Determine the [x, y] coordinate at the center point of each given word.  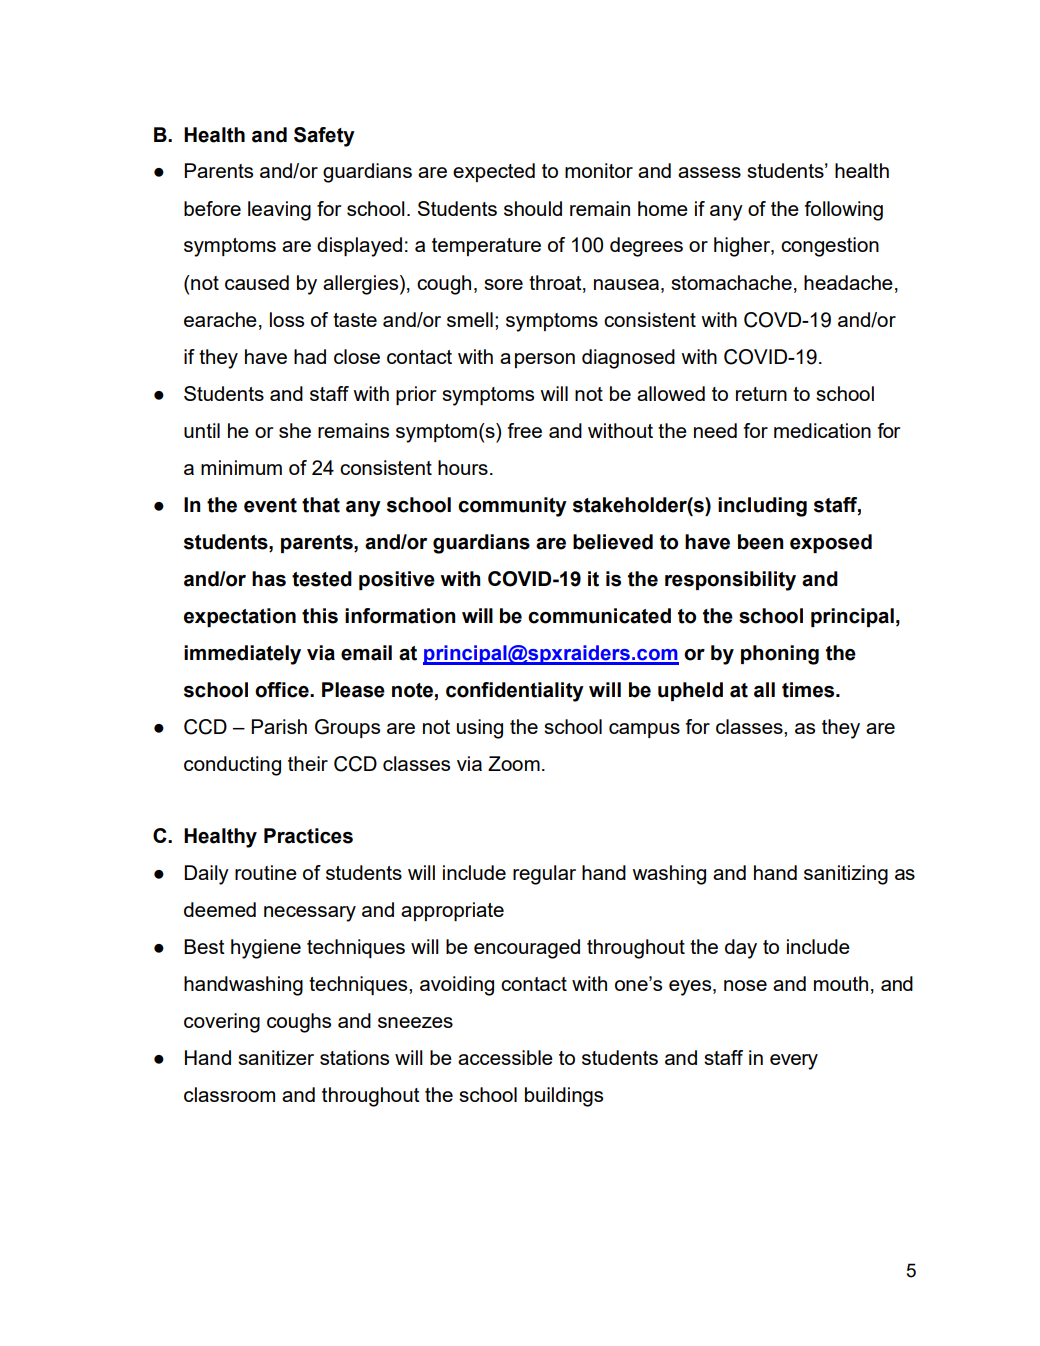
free [524, 430]
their [308, 763]
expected [494, 172]
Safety [324, 137]
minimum [241, 467]
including [762, 507]
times [809, 690]
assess [709, 172]
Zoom [514, 763]
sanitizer [276, 1057]
